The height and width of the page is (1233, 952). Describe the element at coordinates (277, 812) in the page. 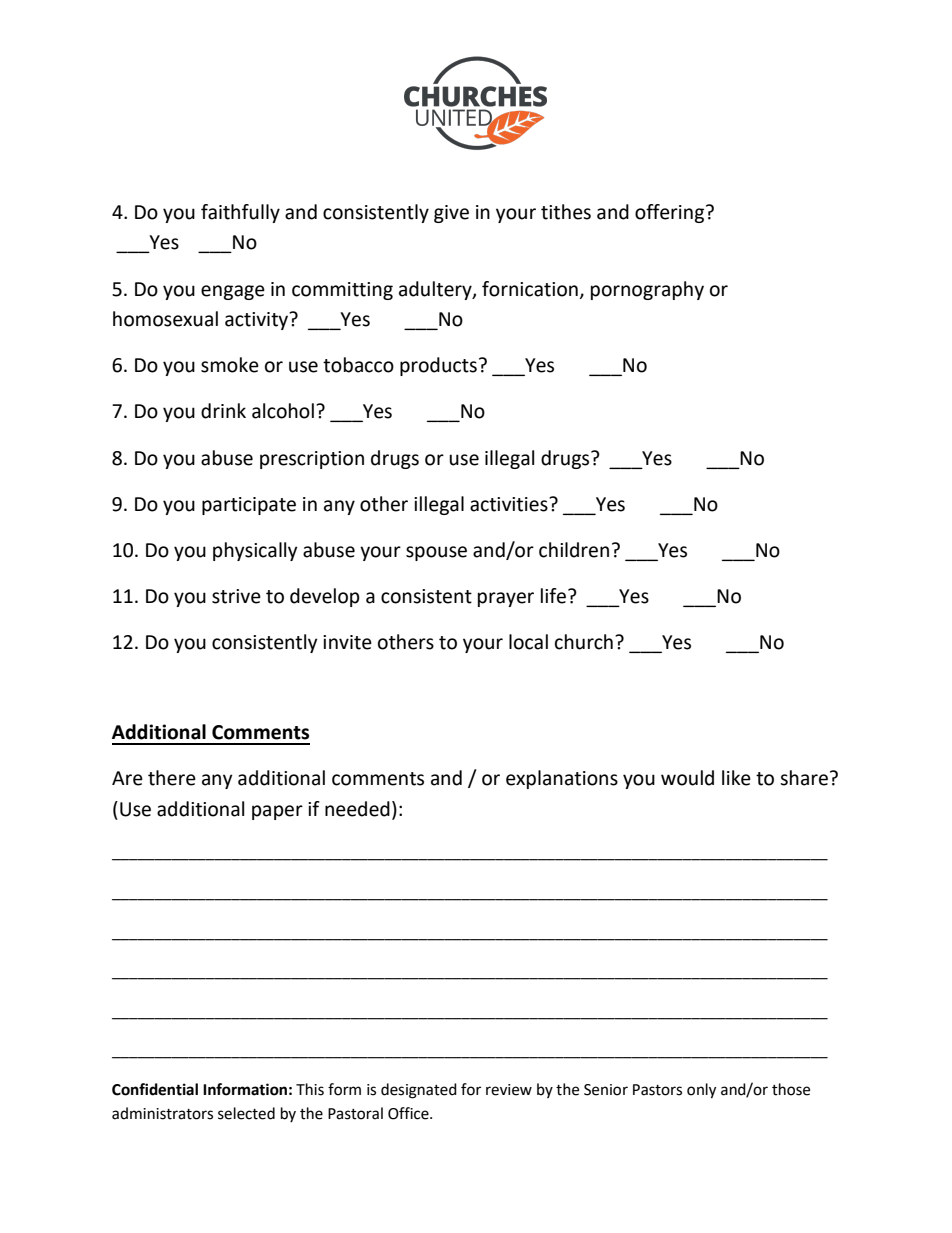

I see `paper` at that location.
